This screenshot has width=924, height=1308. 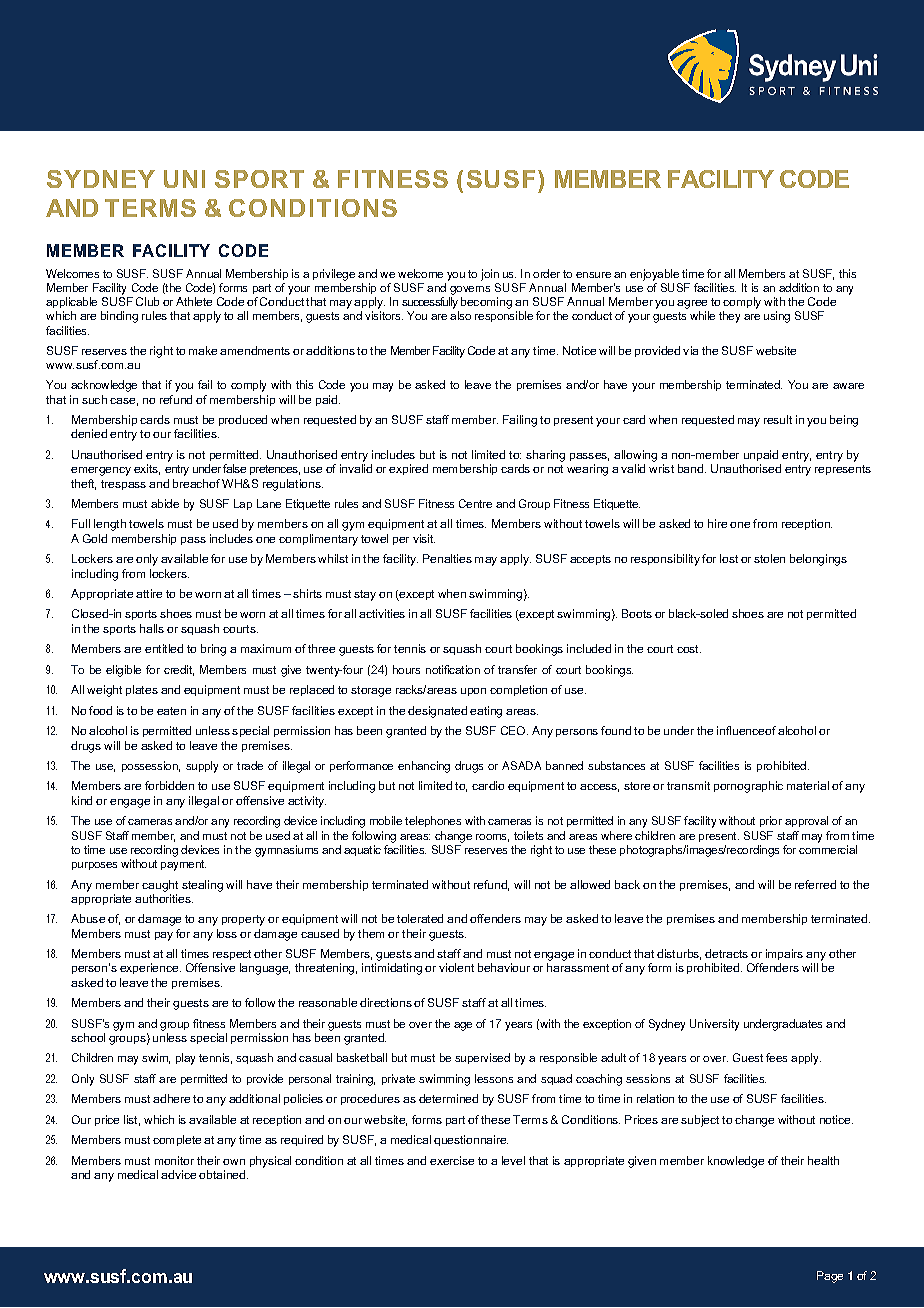 I want to click on using, so click(x=777, y=317).
